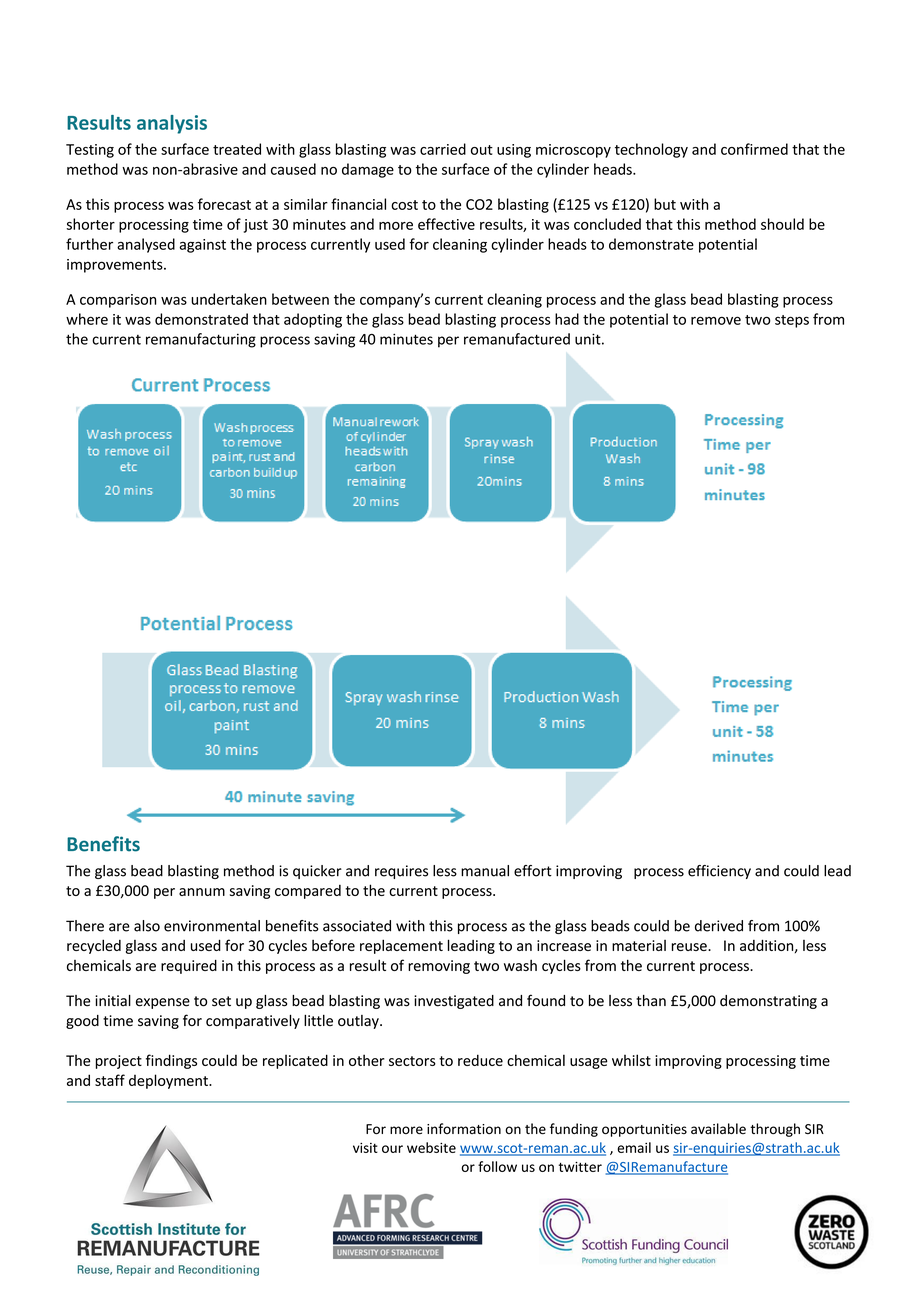 This page has height=1309, width=924. Describe the element at coordinates (716, 320) in the page. I see `remove` at that location.
